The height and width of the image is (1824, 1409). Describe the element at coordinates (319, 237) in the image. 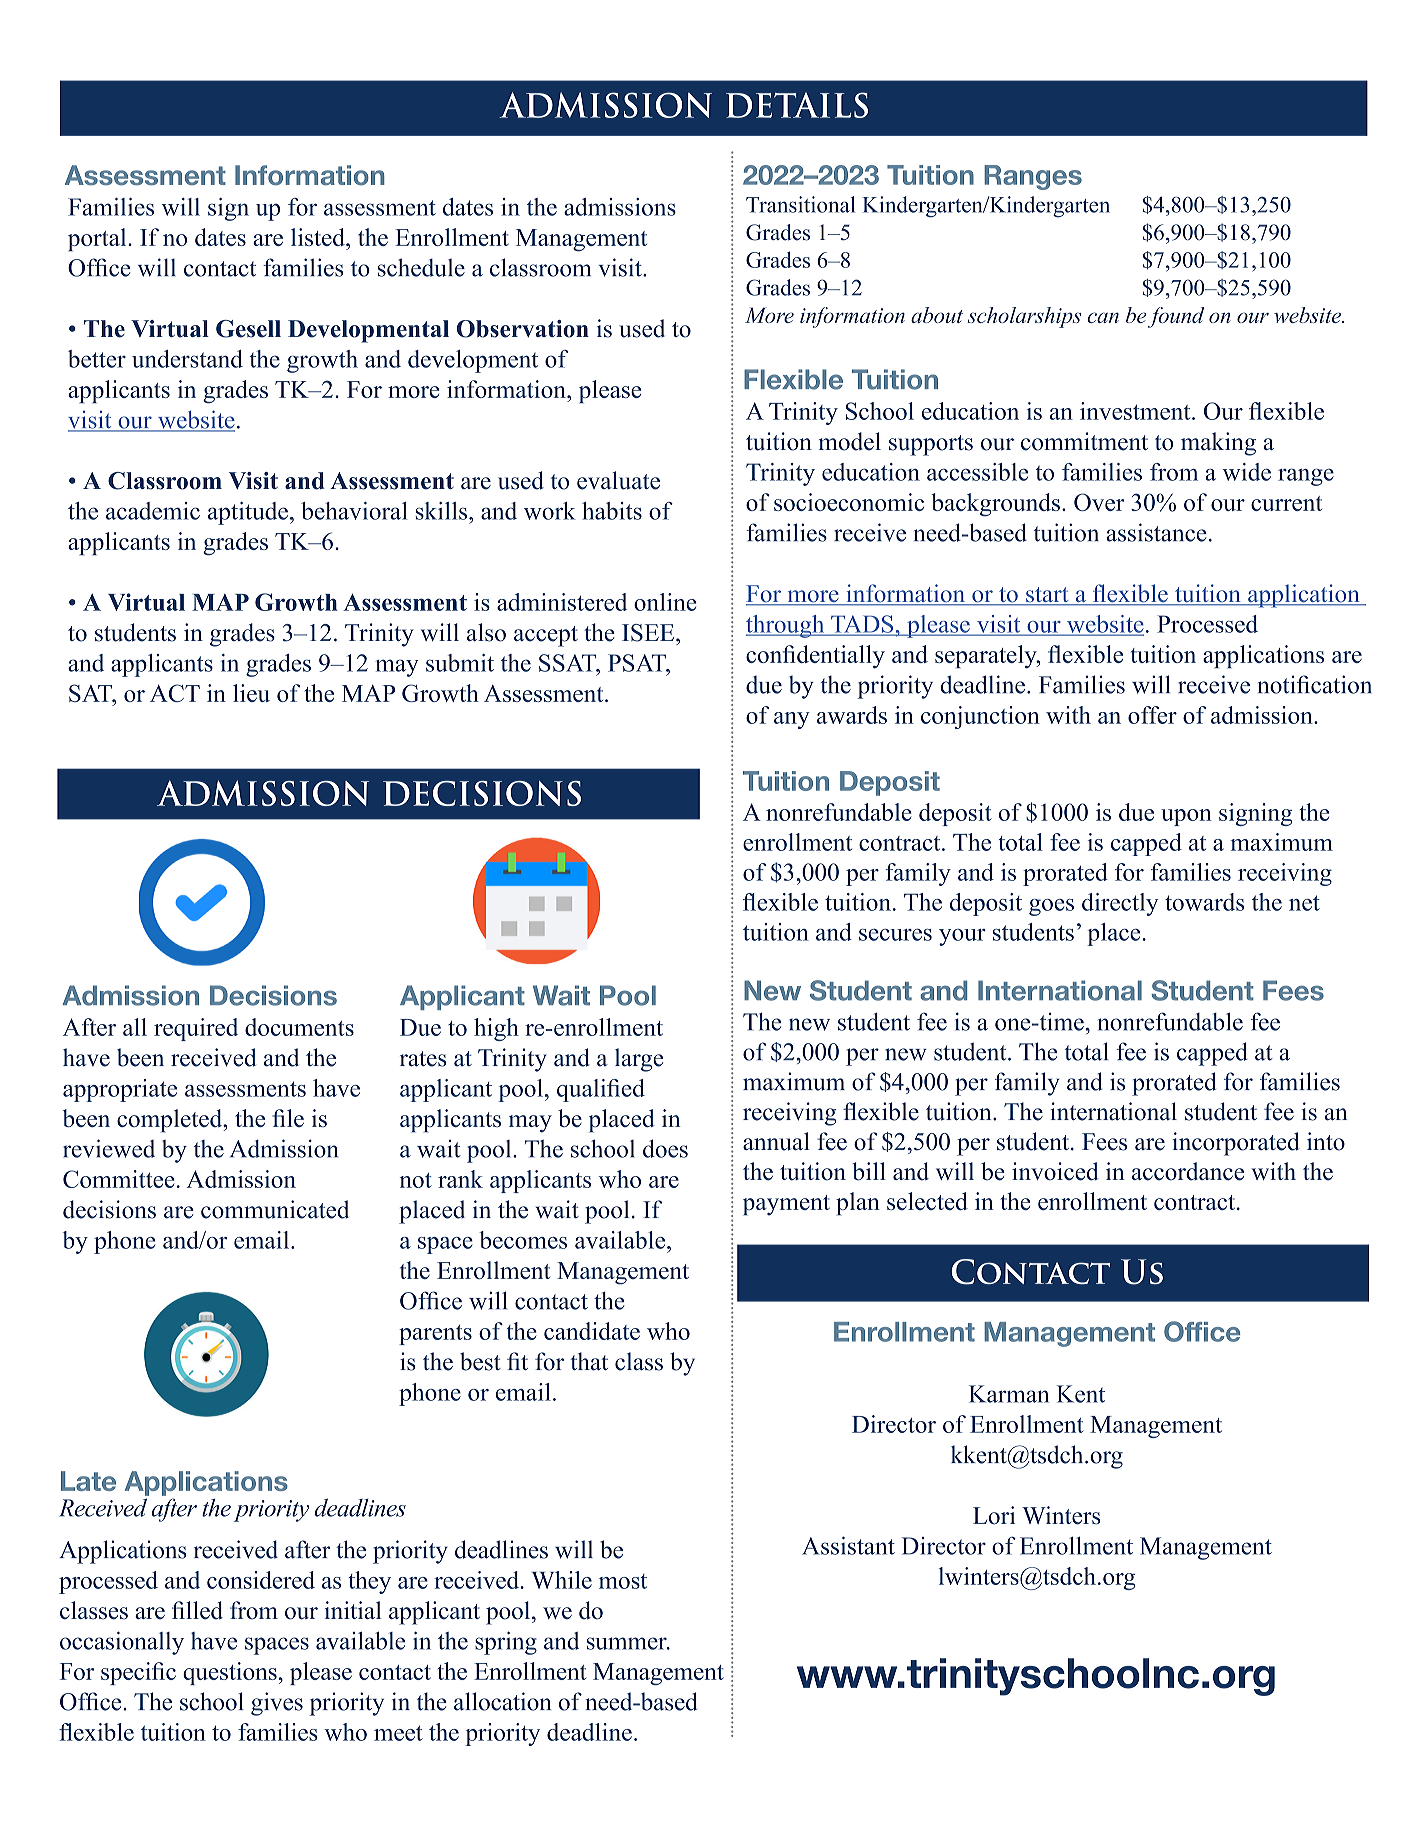

I see `listed` at that location.
